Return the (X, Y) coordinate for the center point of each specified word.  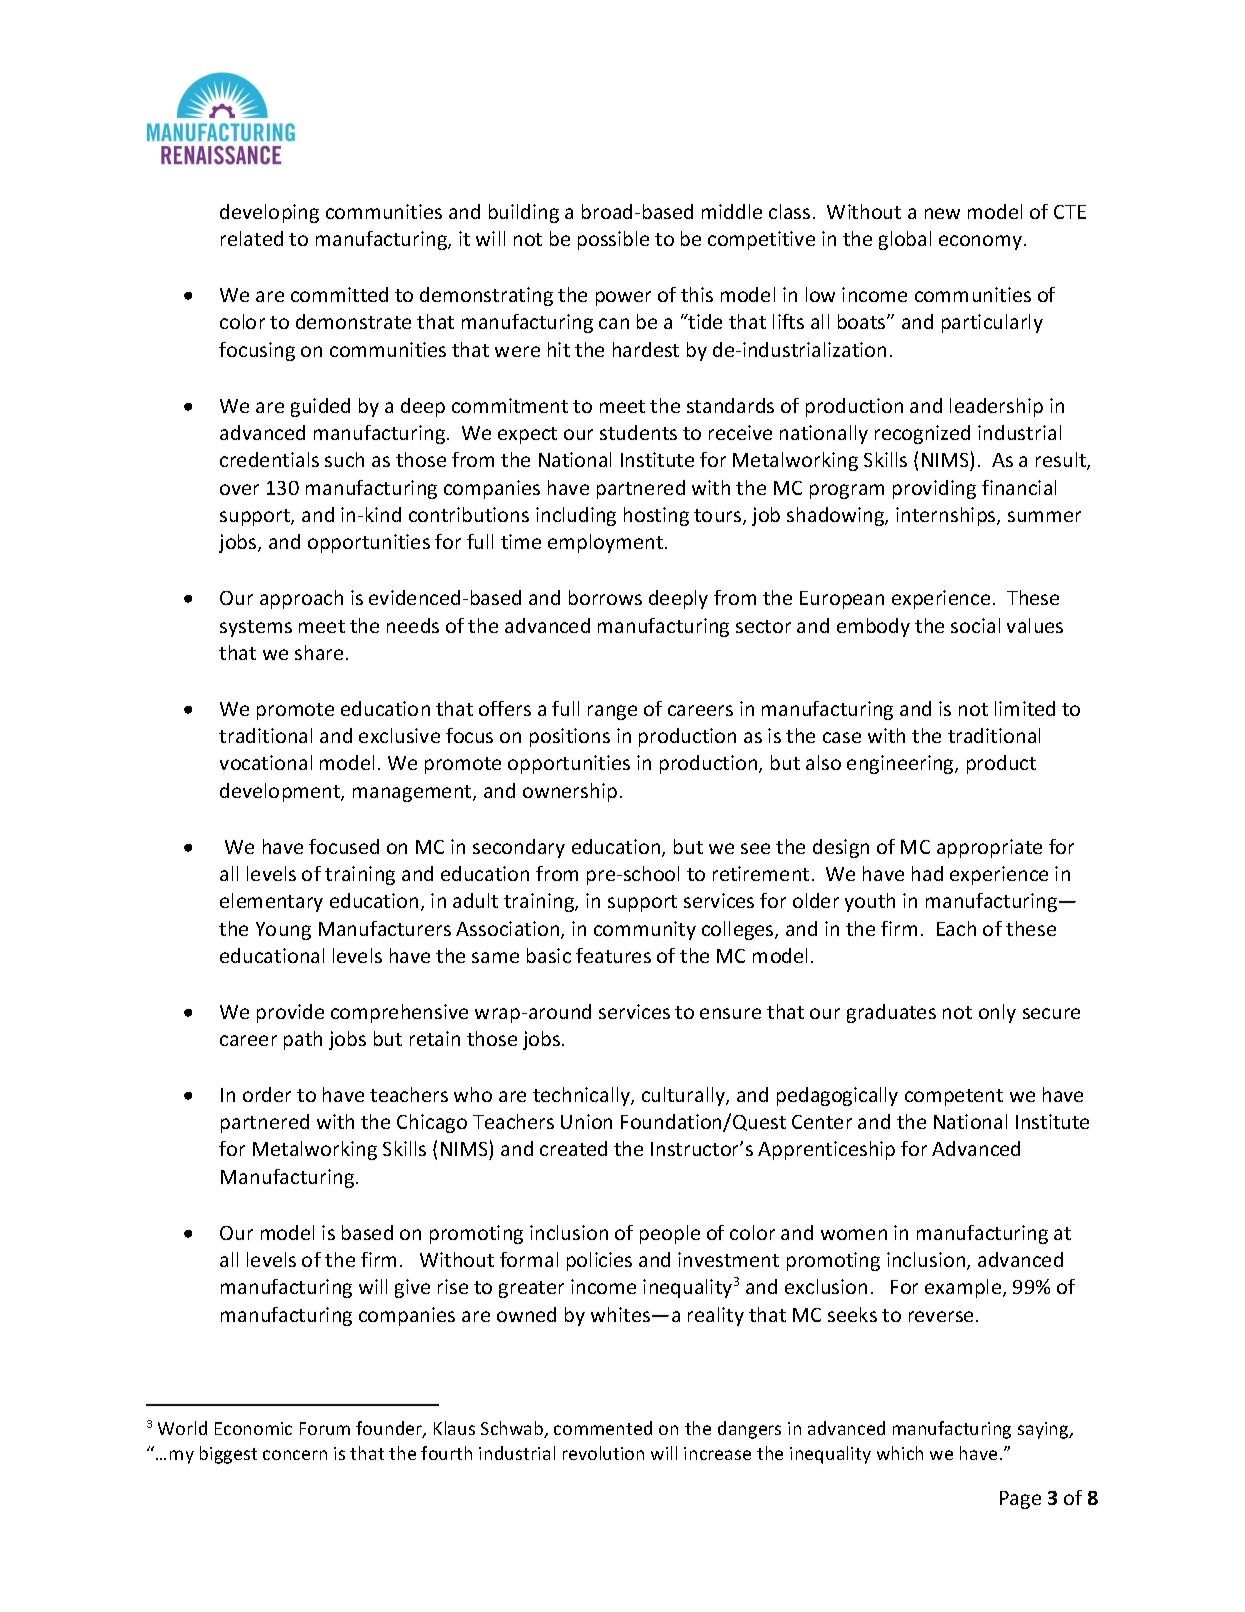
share (319, 652)
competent (954, 1097)
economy (980, 242)
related (252, 238)
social (975, 625)
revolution (603, 1453)
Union (586, 1121)
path (303, 1040)
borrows (605, 597)
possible (613, 240)
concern (295, 1455)
